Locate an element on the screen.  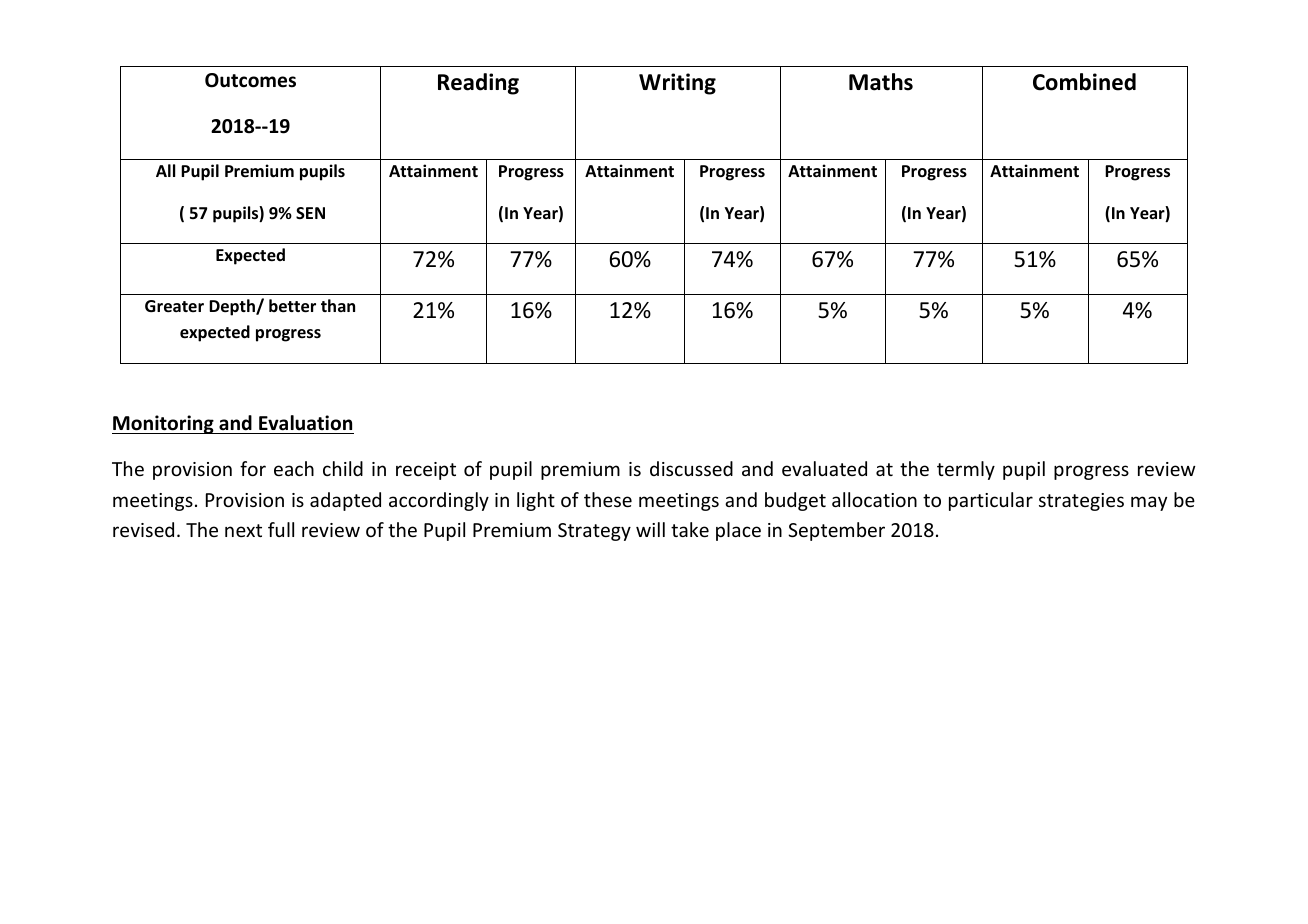
better is located at coordinates (292, 306).
